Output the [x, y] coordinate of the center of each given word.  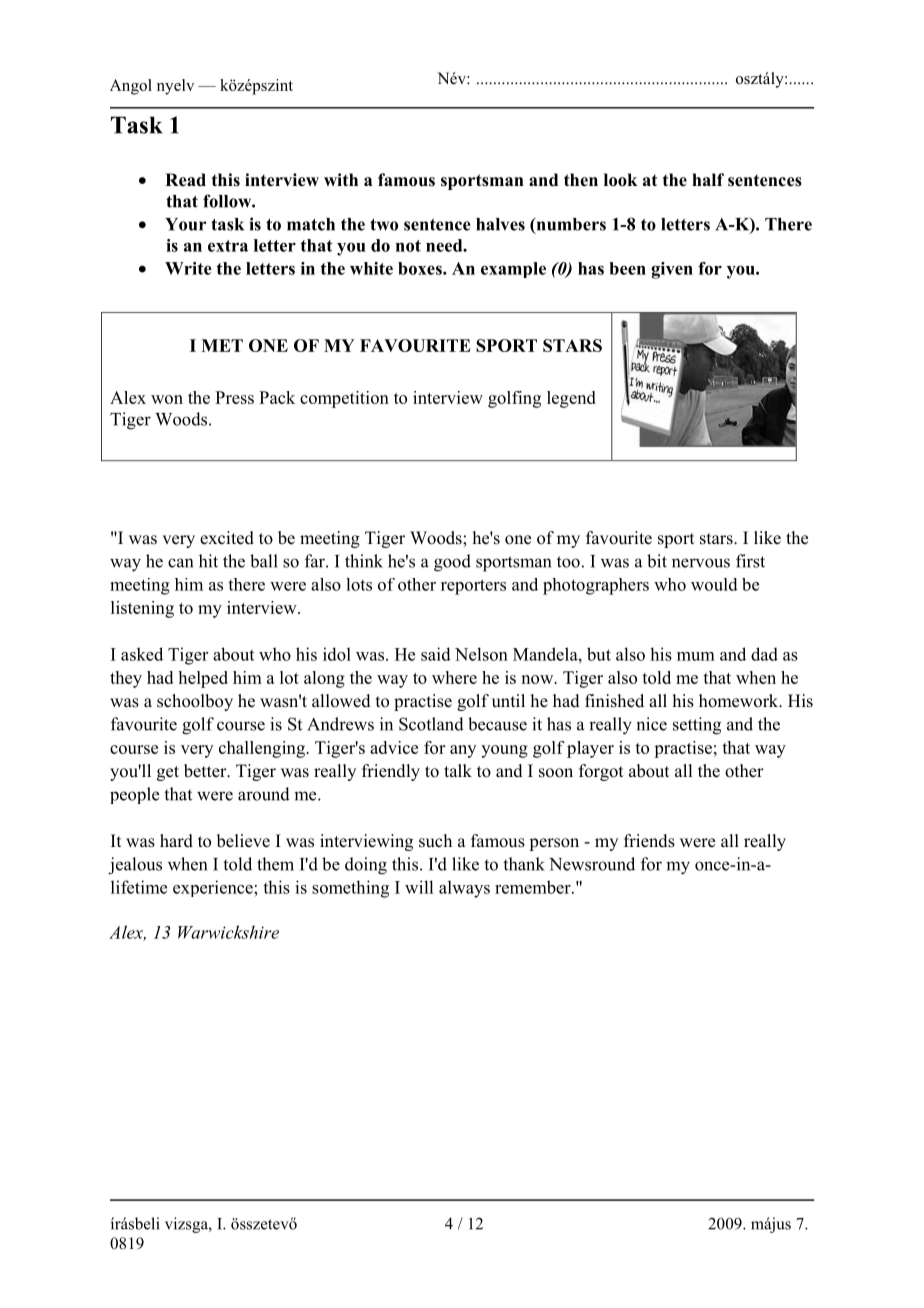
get [168, 773]
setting [697, 726]
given [672, 270]
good [452, 563]
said [436, 654]
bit [657, 561]
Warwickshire [228, 932]
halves [500, 224]
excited [227, 538]
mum [696, 656]
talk [458, 770]
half [708, 179]
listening [142, 609]
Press [234, 397]
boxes [421, 268]
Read [185, 180]
